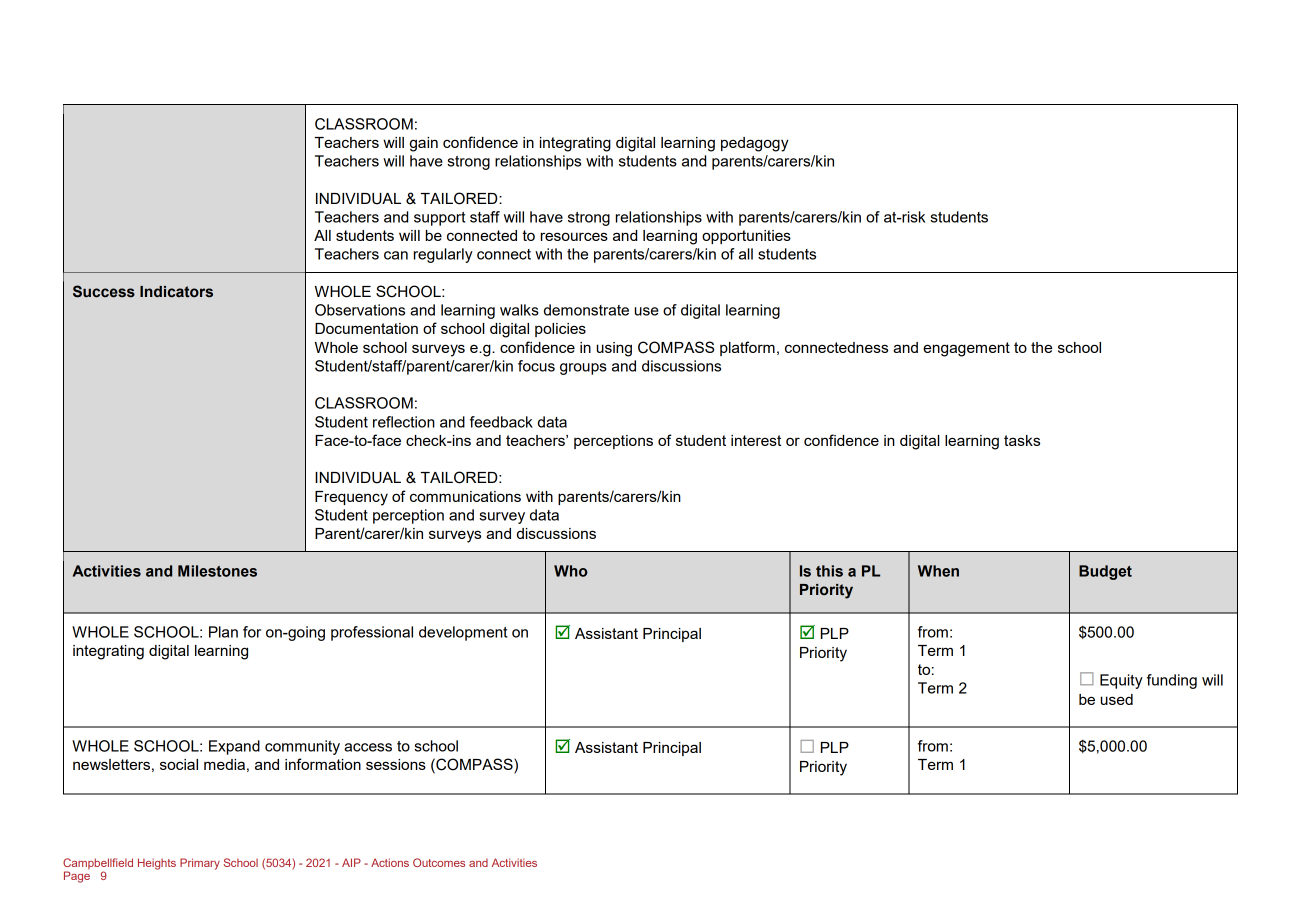  I want to click on communications, so click(465, 496).
